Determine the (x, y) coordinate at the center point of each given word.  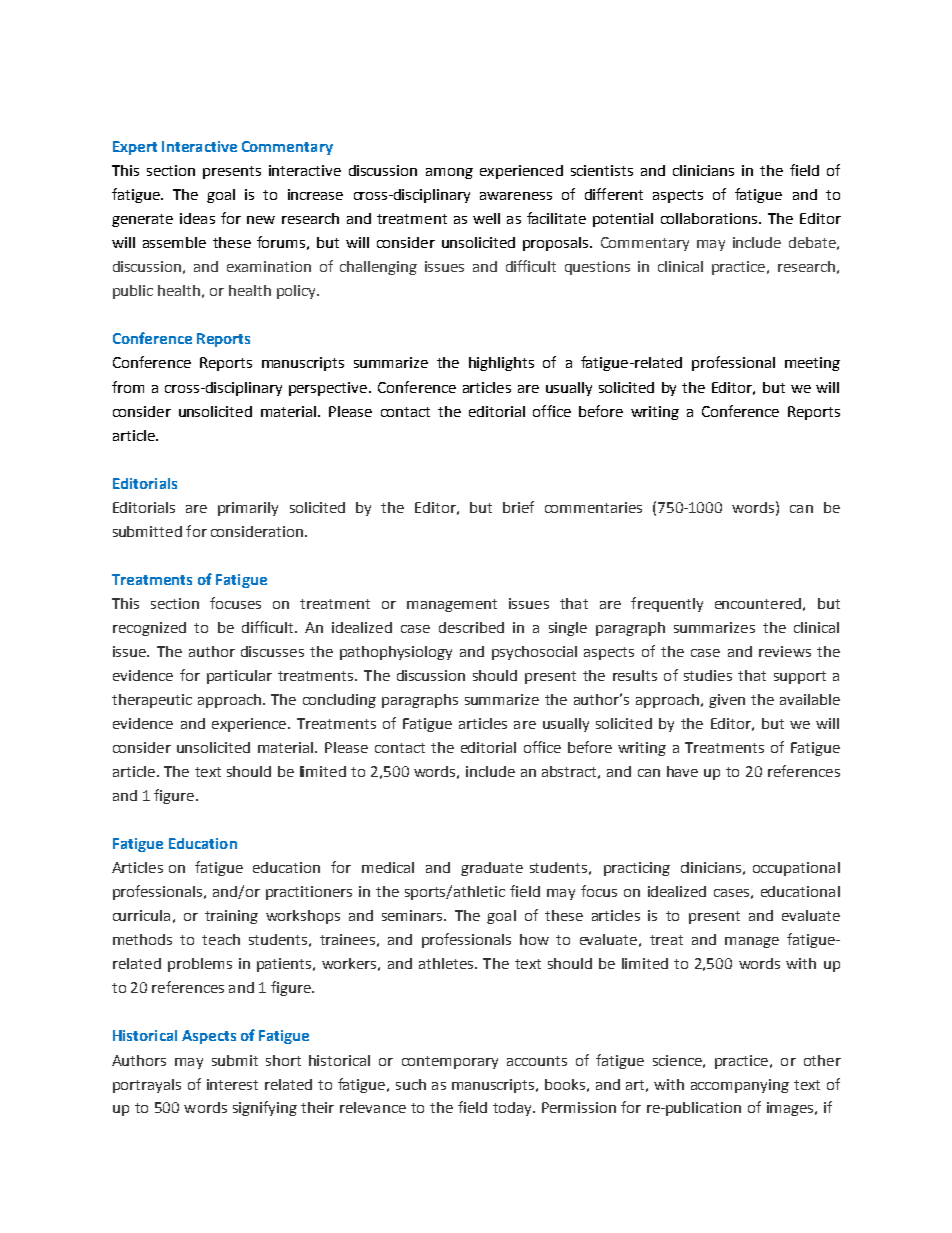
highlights (501, 364)
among (449, 173)
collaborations (710, 218)
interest (232, 1084)
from (128, 387)
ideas (197, 218)
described (471, 627)
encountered (758, 603)
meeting (812, 364)
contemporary (450, 1062)
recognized (149, 629)
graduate (492, 869)
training (231, 917)
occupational (796, 869)
